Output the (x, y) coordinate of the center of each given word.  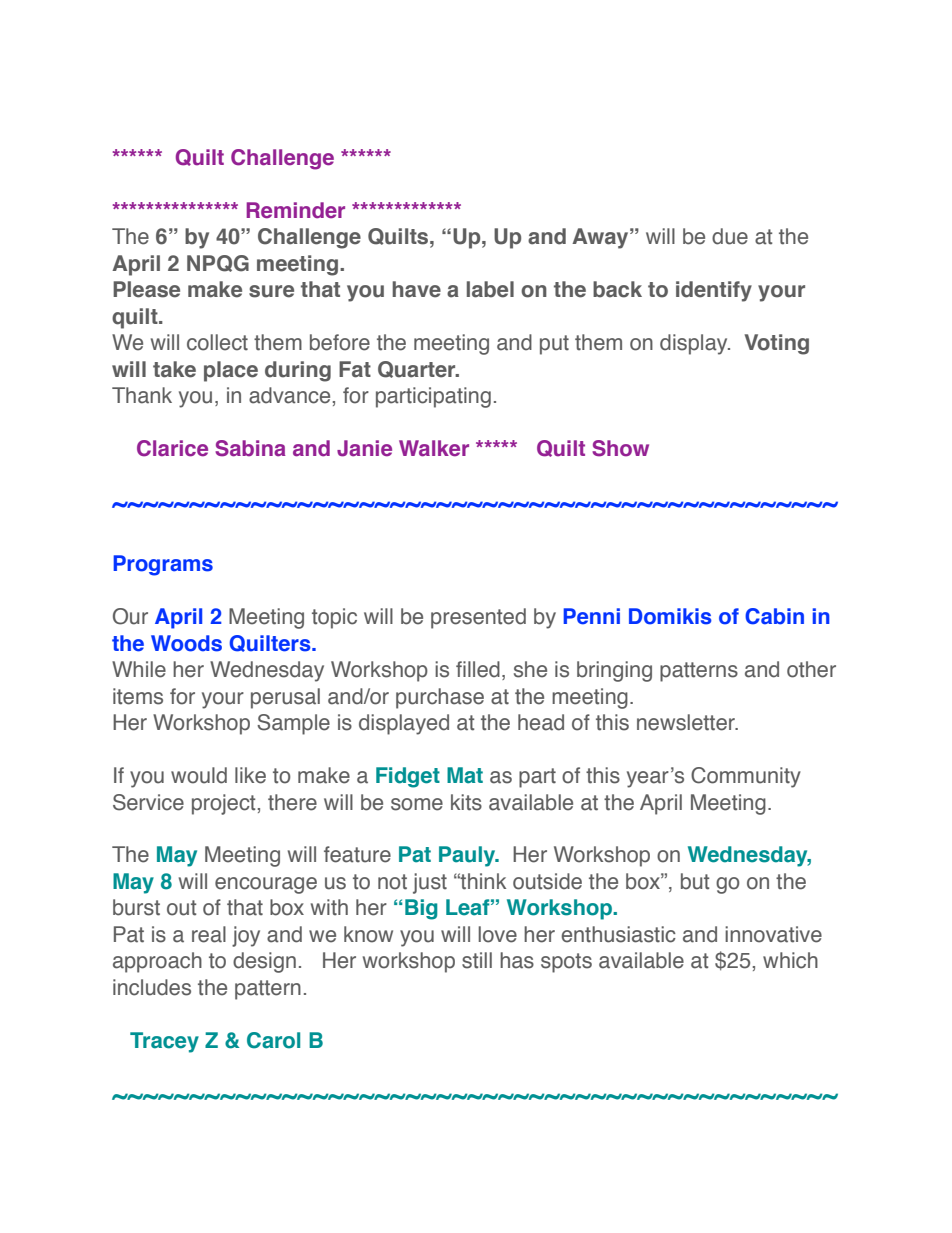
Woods (186, 643)
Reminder (295, 210)
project (223, 804)
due (730, 236)
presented (478, 618)
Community (746, 777)
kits (466, 802)
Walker (434, 448)
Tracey (164, 1042)
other (811, 669)
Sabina (250, 448)
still (477, 960)
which (790, 960)
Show (620, 448)
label (490, 289)
